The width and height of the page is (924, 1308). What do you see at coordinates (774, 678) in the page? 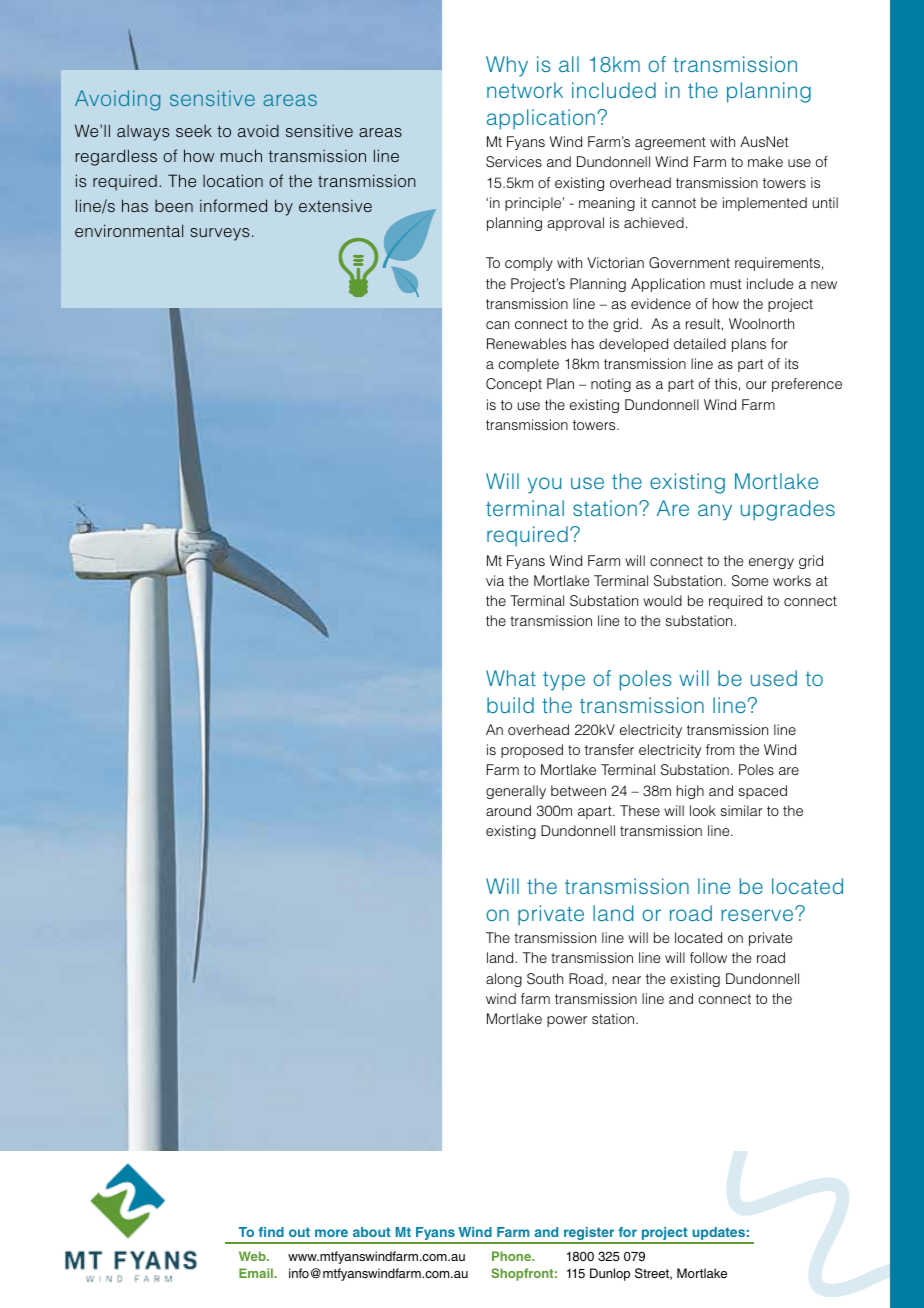
I see `used` at bounding box center [774, 678].
